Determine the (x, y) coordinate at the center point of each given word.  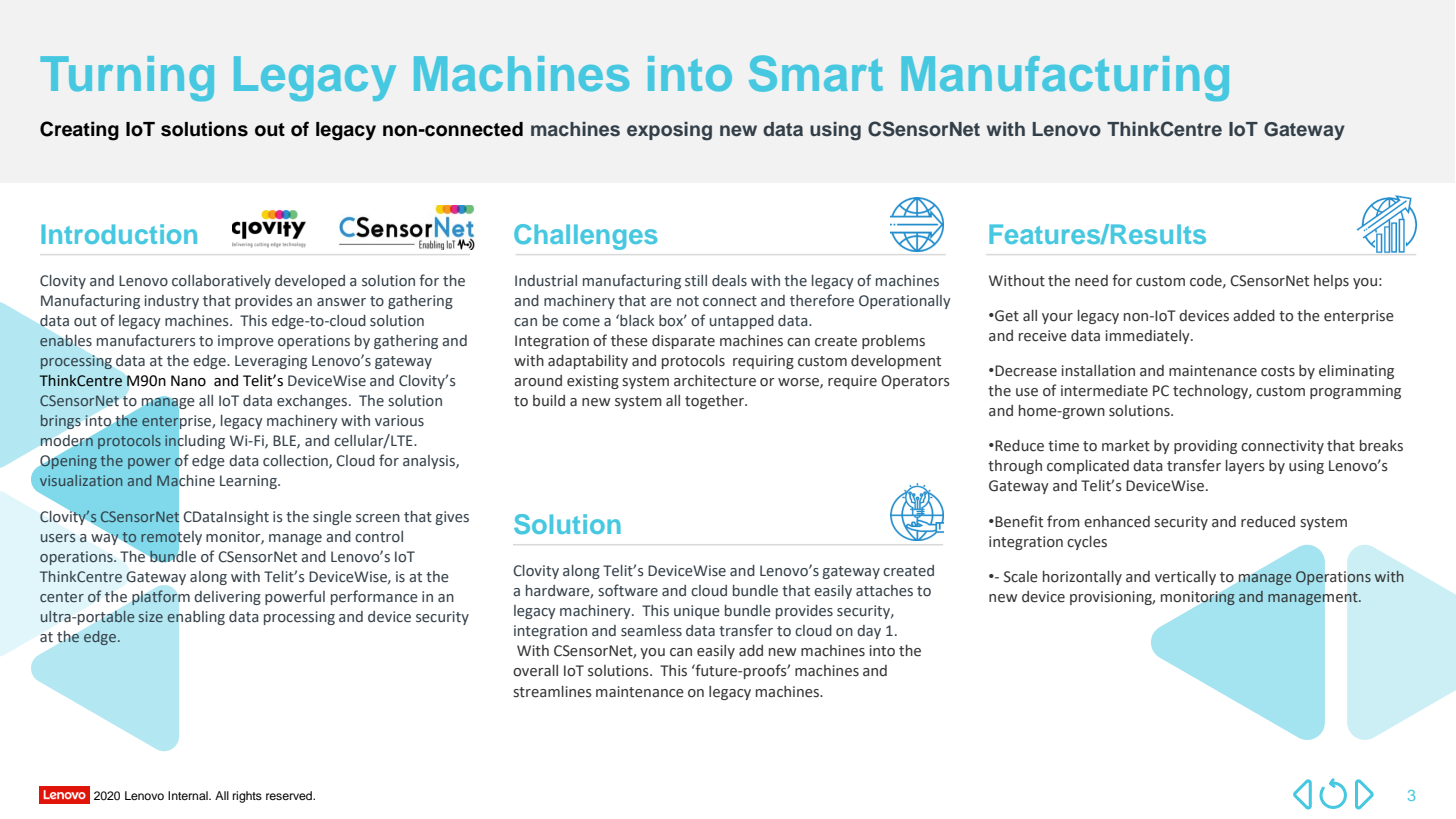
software (628, 590)
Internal (189, 795)
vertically (1185, 578)
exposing (669, 131)
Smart (816, 73)
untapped (742, 322)
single (332, 518)
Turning (127, 78)
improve (246, 342)
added (1254, 316)
